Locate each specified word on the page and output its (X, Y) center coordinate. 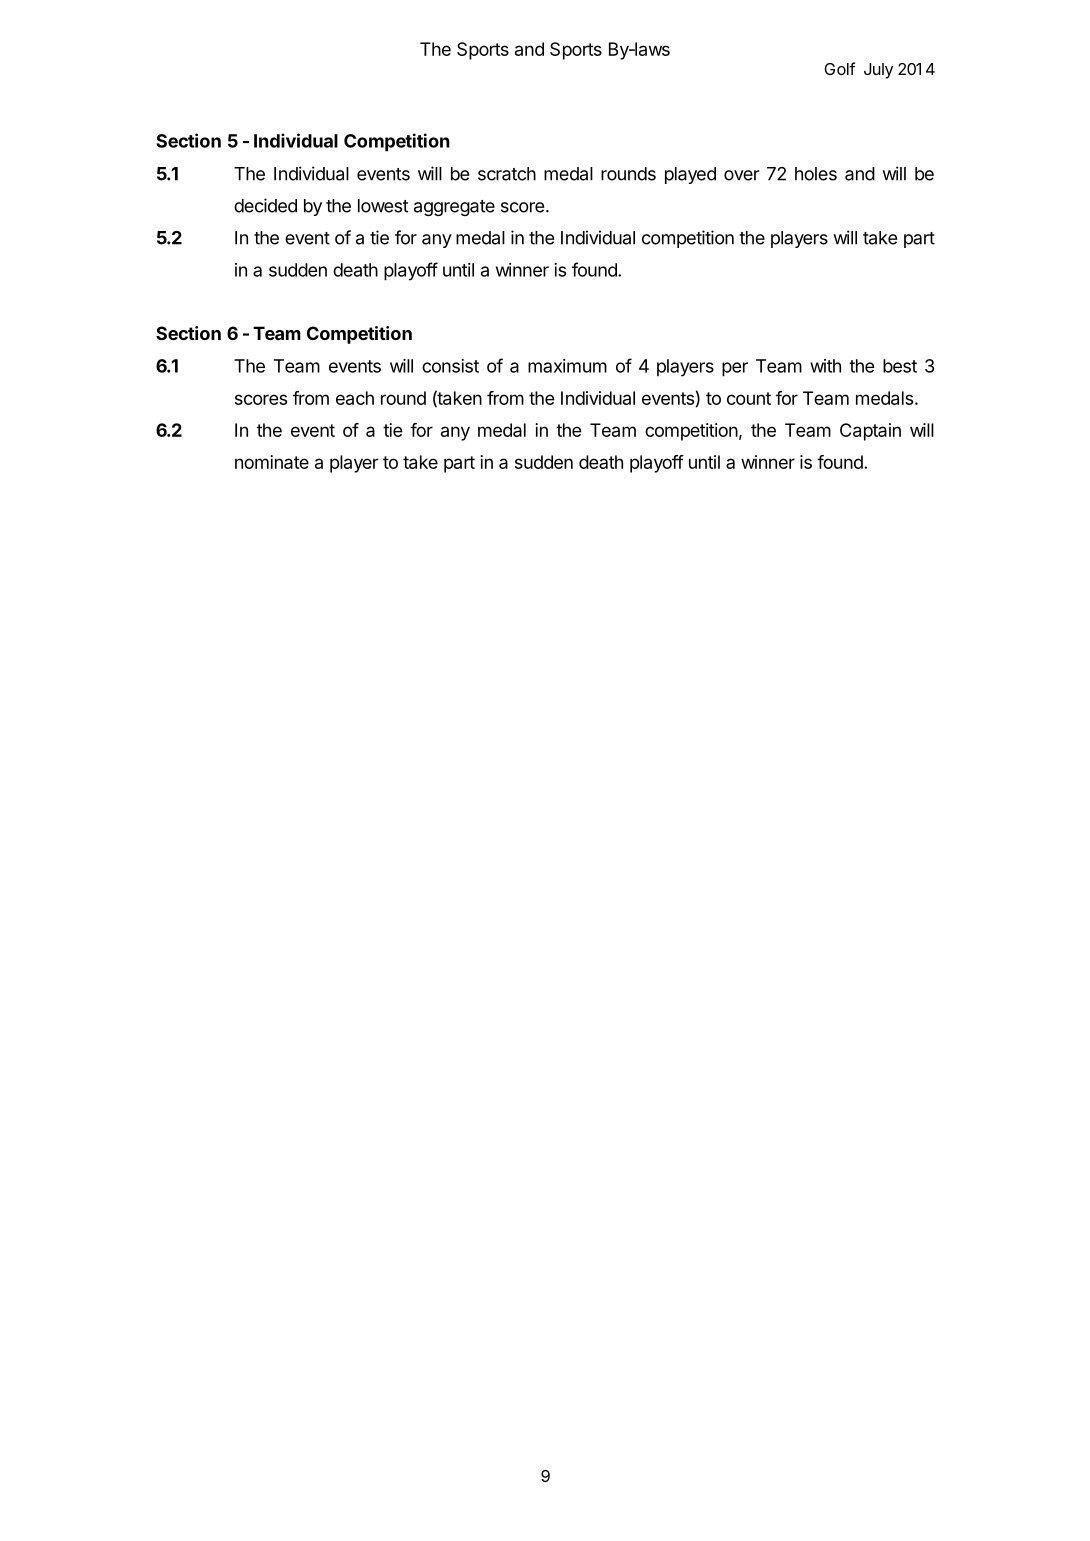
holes (816, 174)
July (878, 71)
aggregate (454, 208)
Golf (839, 68)
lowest (383, 206)
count (749, 398)
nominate (272, 462)
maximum (567, 366)
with (825, 366)
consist (450, 366)
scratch (507, 174)
